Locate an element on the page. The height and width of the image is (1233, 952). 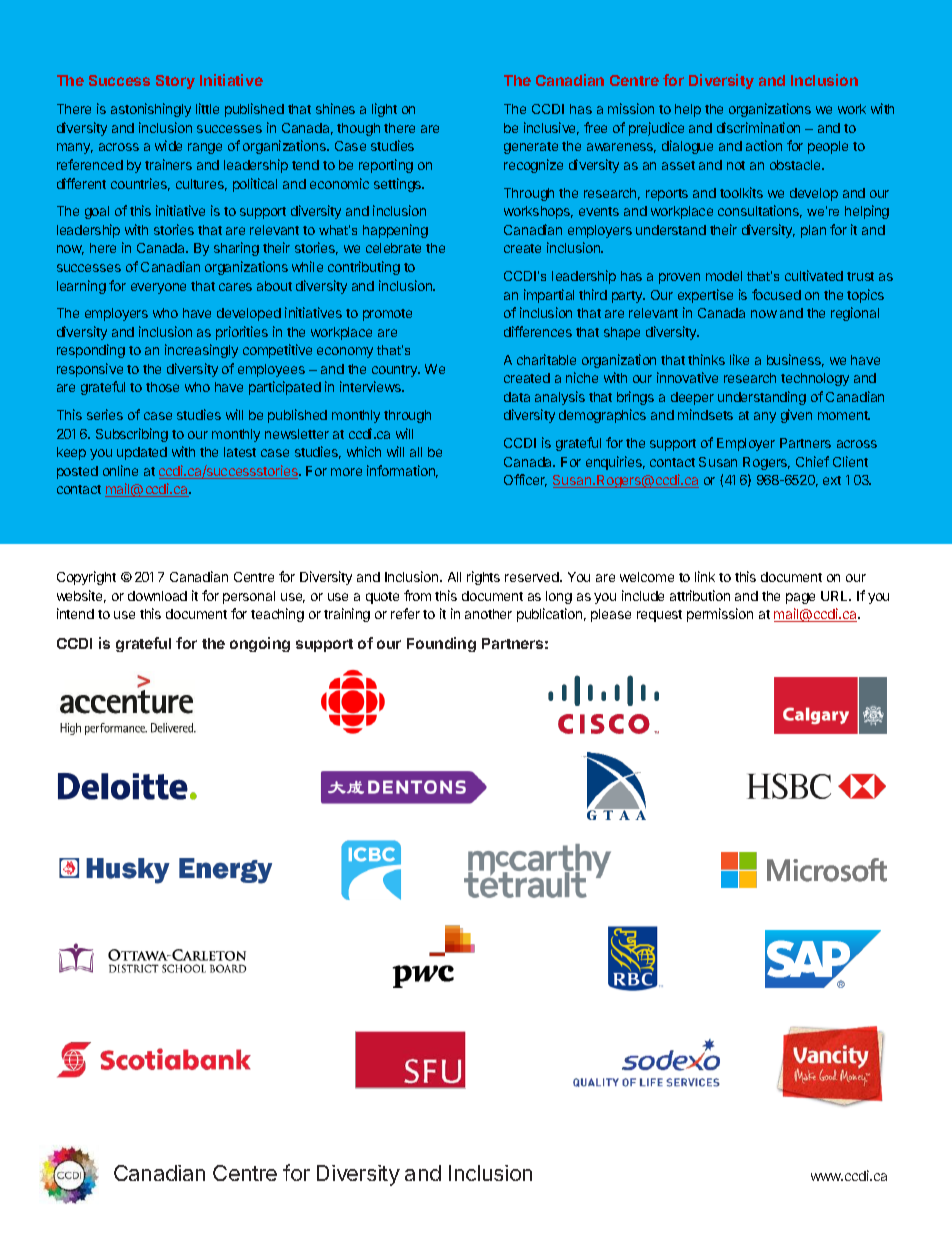
download is located at coordinates (157, 596).
